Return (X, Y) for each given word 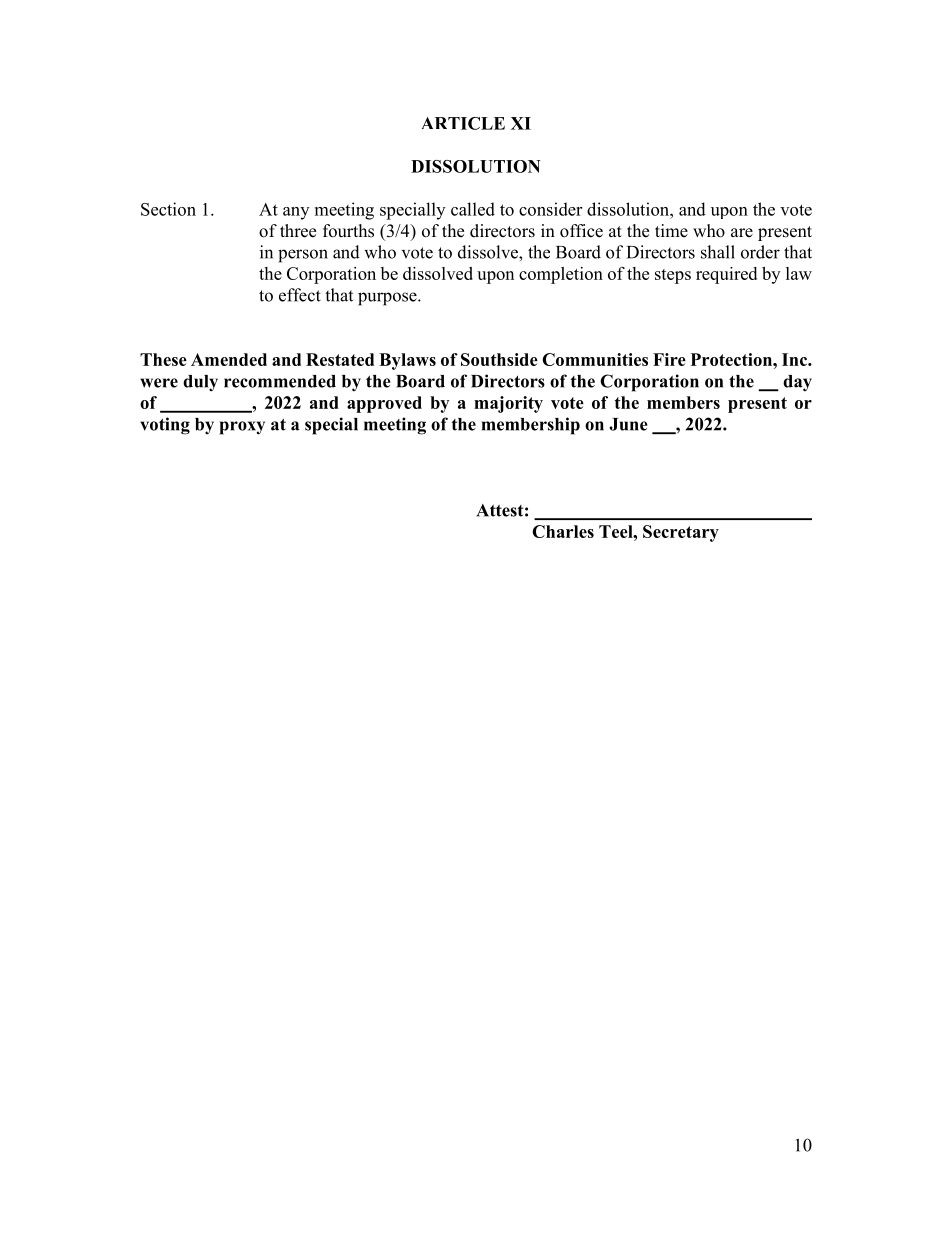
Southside (499, 359)
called (473, 209)
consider (550, 209)
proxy (242, 428)
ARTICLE (463, 123)
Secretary (681, 533)
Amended (229, 359)
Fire (669, 359)
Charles (563, 531)
